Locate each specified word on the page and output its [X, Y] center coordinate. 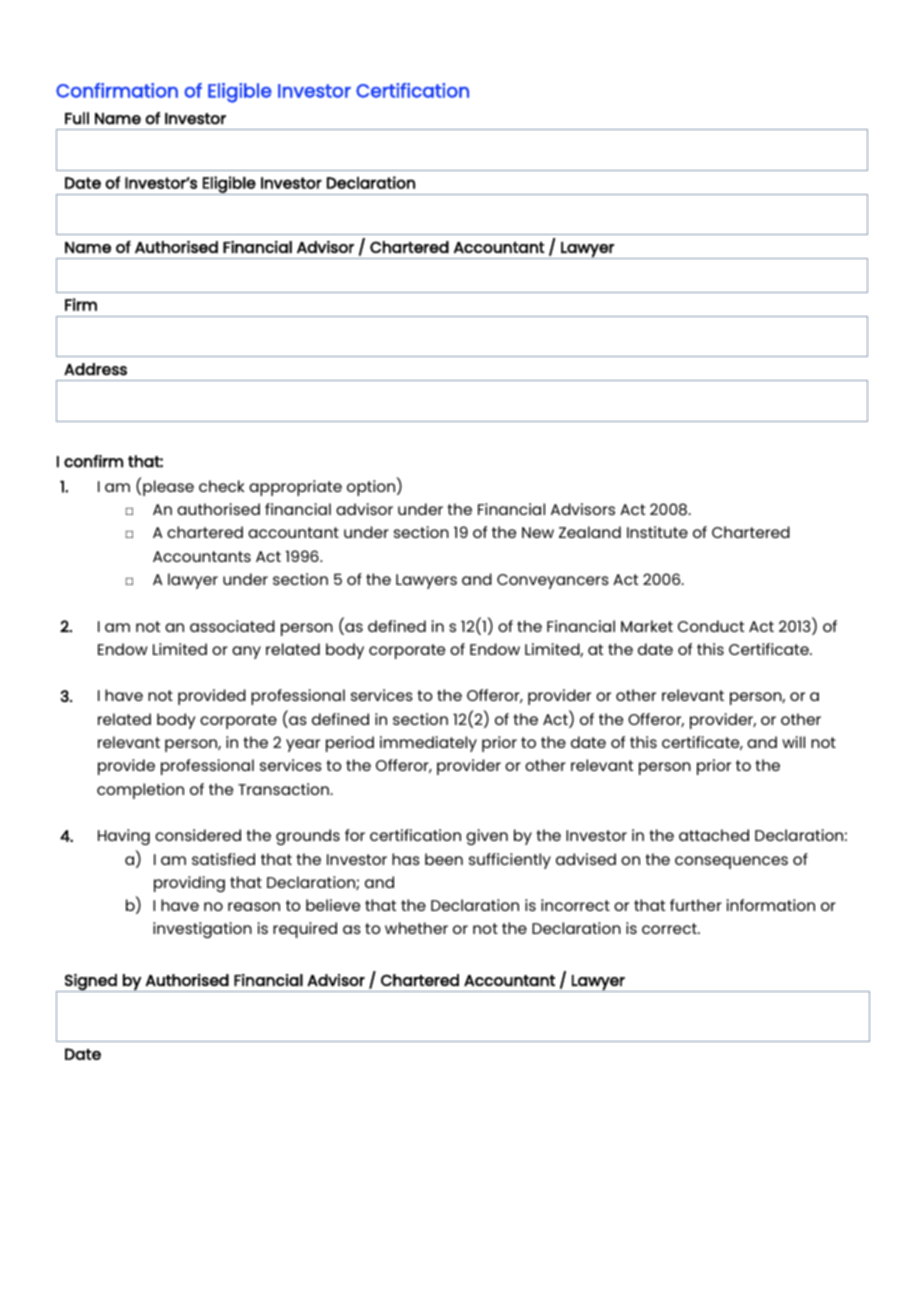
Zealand [590, 532]
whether [416, 928]
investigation [202, 930]
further [696, 905]
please [168, 488]
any [246, 652]
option [372, 487]
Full [77, 118]
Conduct [711, 626]
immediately [428, 744]
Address [95, 369]
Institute [657, 532]
